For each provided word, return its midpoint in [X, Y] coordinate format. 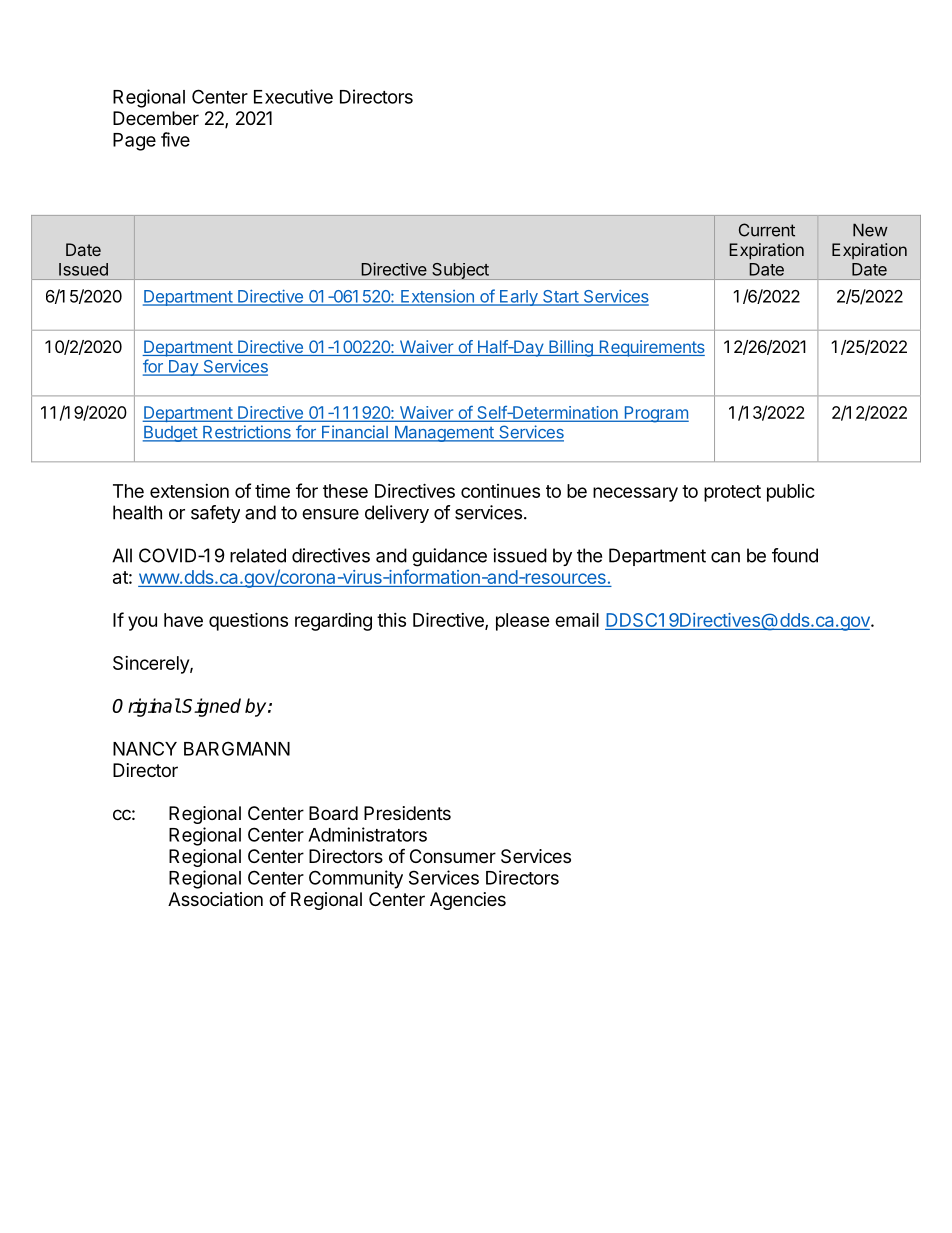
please [523, 622]
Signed [211, 707]
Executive [293, 96]
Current [767, 230]
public [791, 493]
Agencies [468, 901]
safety [215, 514]
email [577, 619]
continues [500, 491]
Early [519, 298]
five [175, 139]
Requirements [651, 348]
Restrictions [247, 433]
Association [215, 899]
